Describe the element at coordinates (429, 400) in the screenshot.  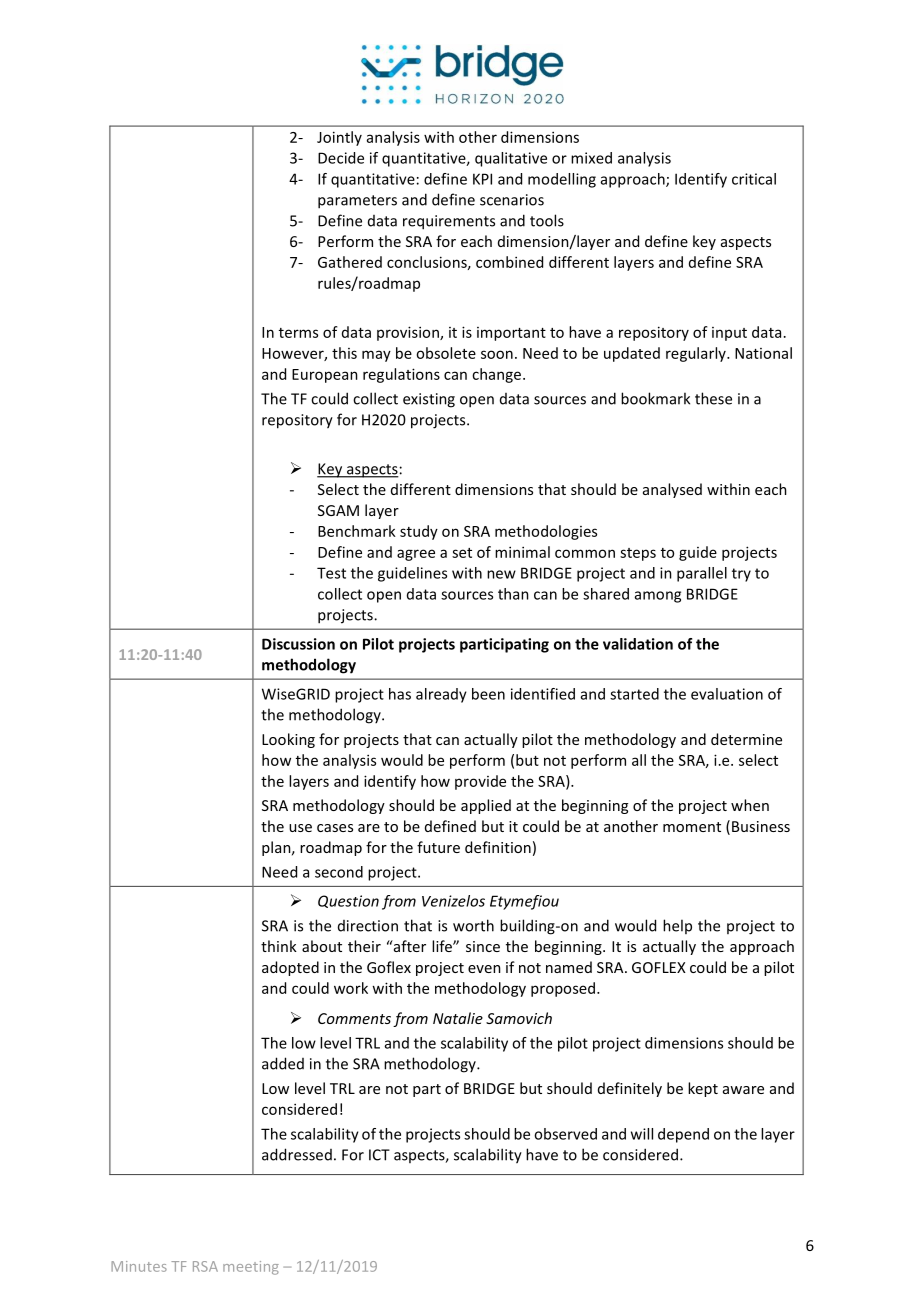
I see `existing` at that location.
